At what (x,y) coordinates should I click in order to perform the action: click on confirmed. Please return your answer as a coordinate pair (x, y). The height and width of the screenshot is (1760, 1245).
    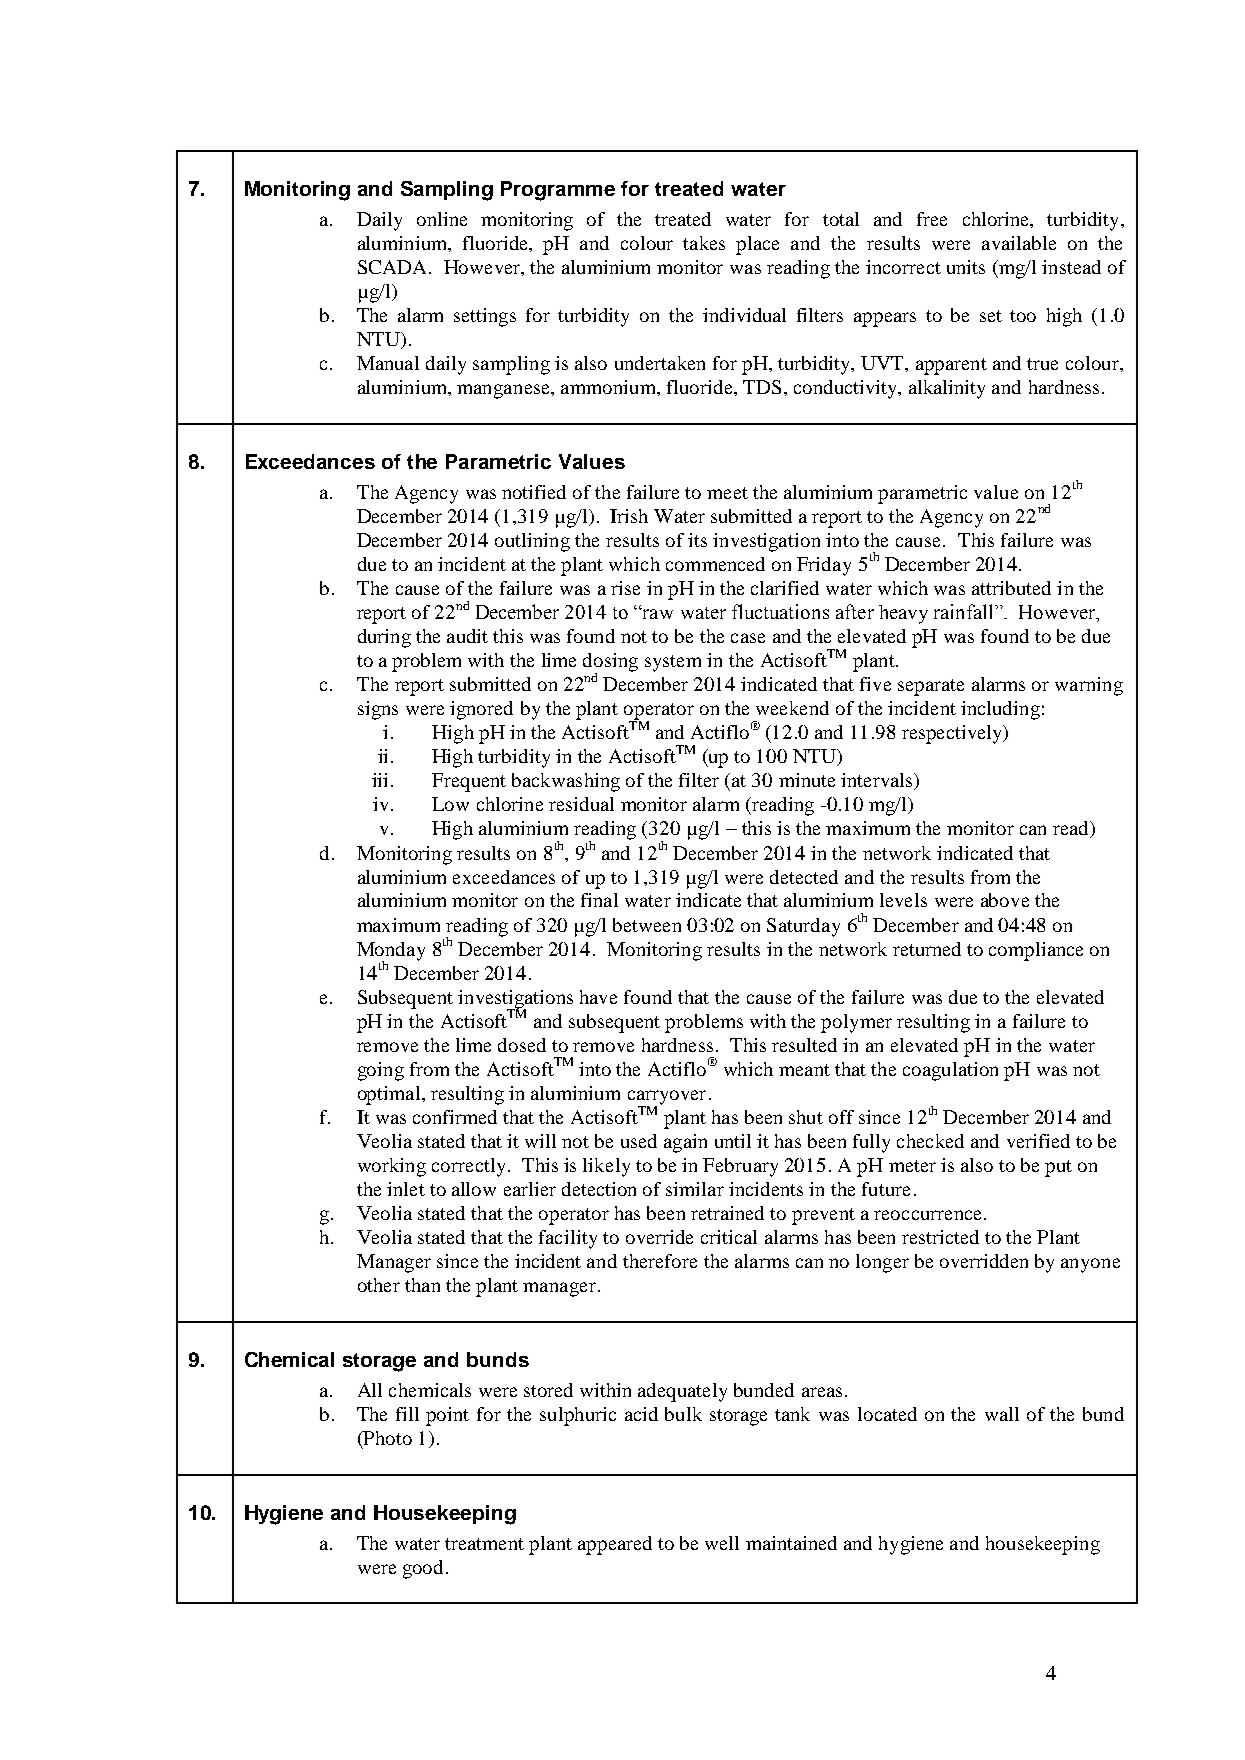
    Looking at the image, I should click on (455, 1117).
